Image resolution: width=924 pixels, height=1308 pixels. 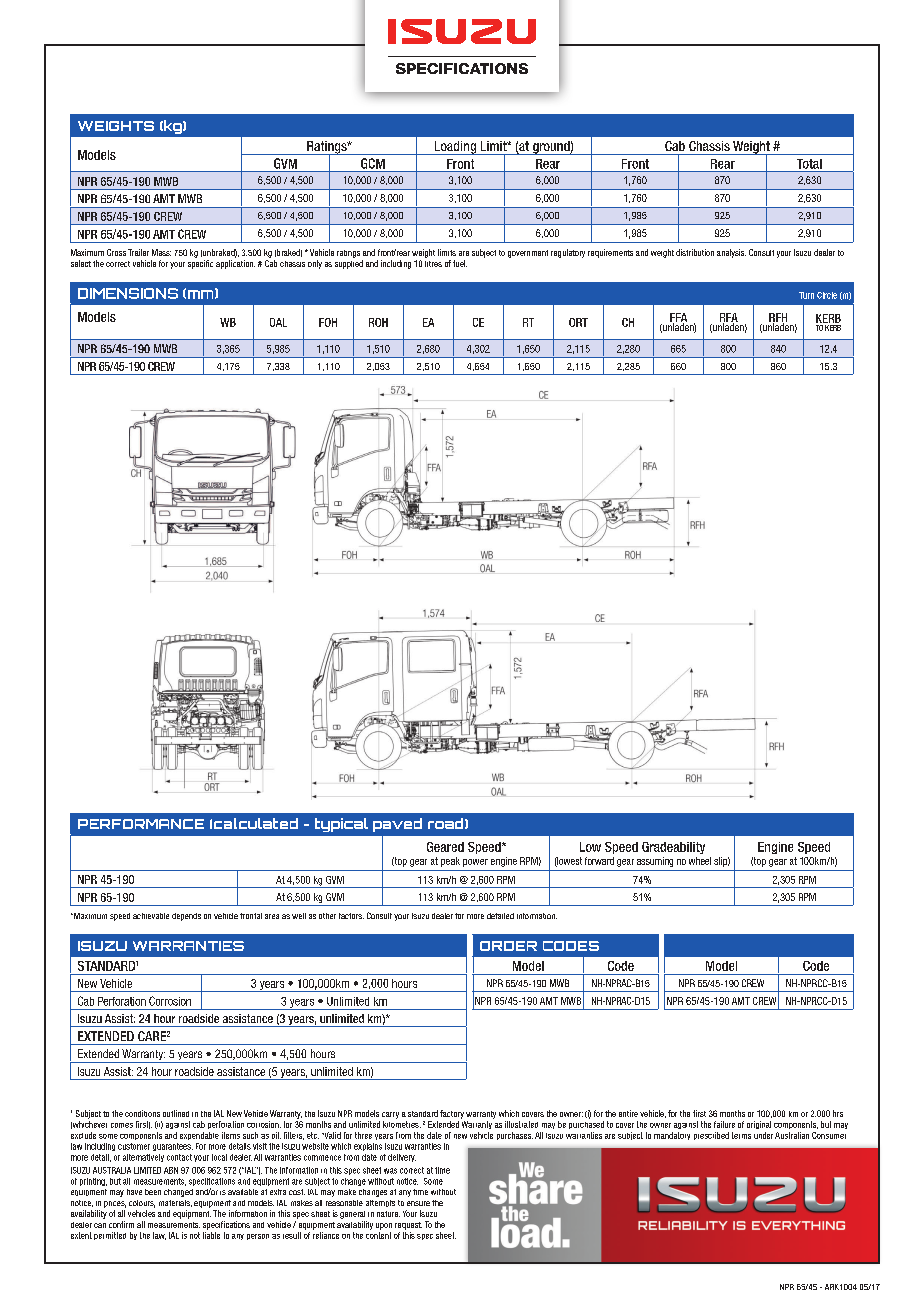 I want to click on analysis, so click(x=731, y=253).
